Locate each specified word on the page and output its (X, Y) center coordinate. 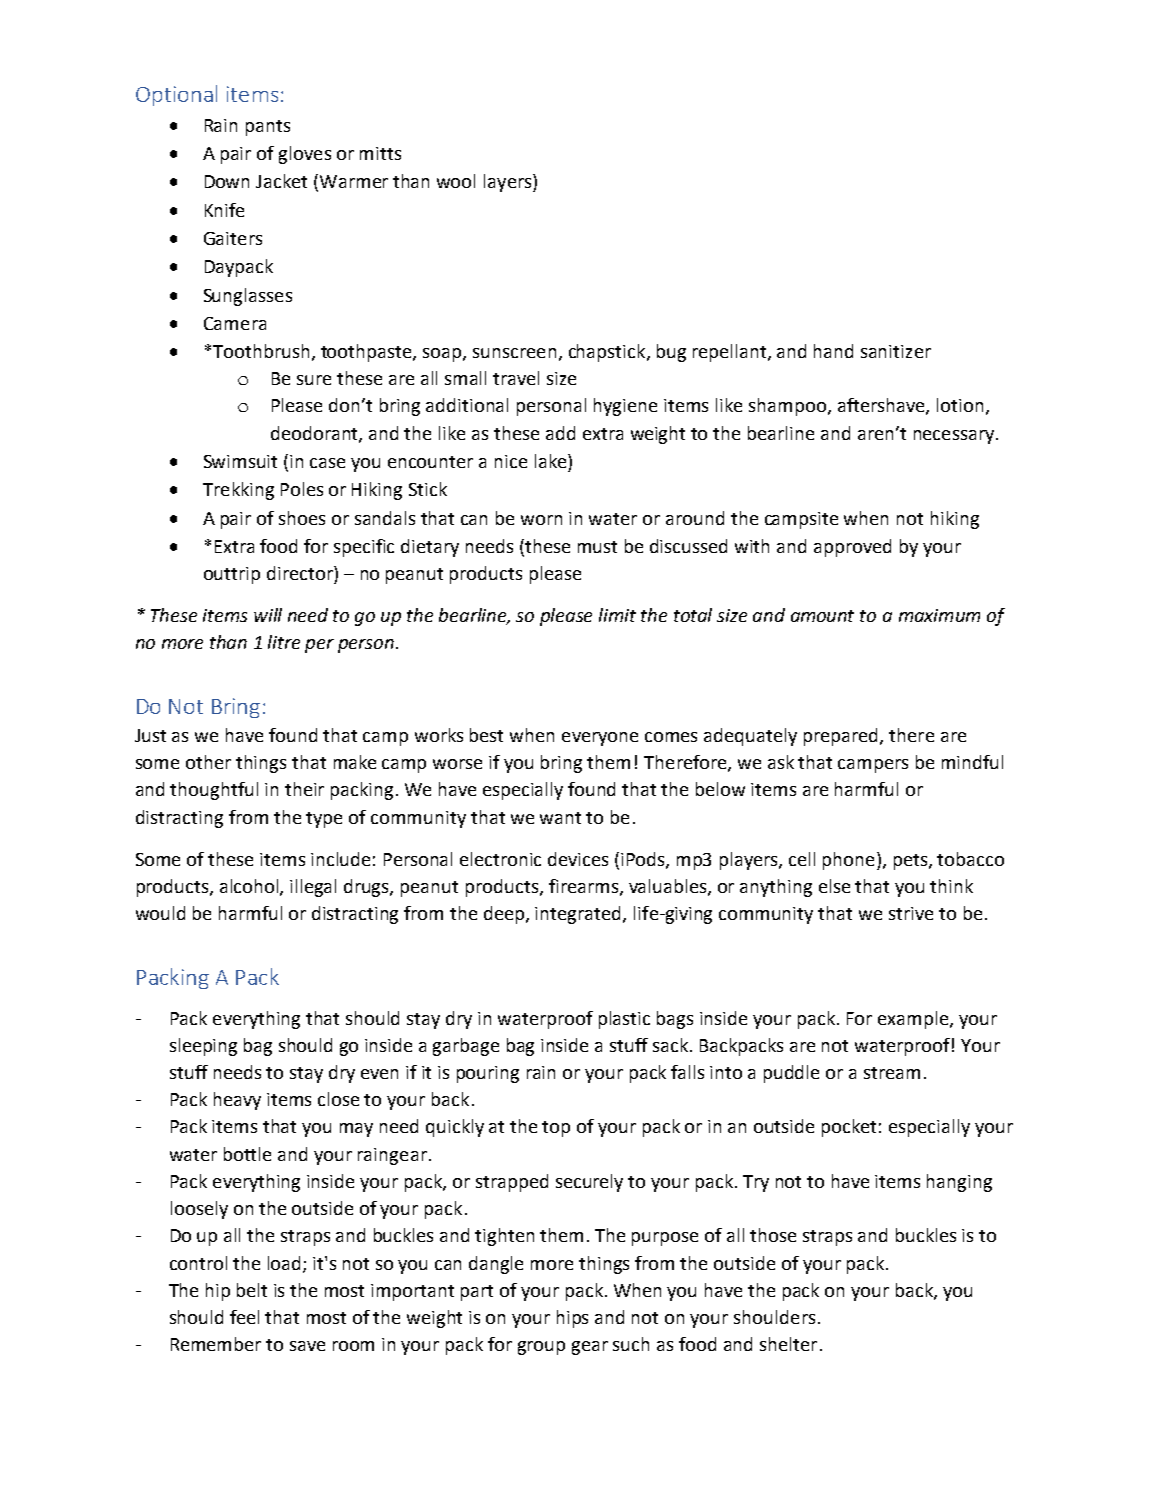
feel (244, 1317)
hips (572, 1319)
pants (268, 128)
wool (456, 181)
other (208, 762)
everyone (600, 739)
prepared (840, 737)
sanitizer (896, 351)
